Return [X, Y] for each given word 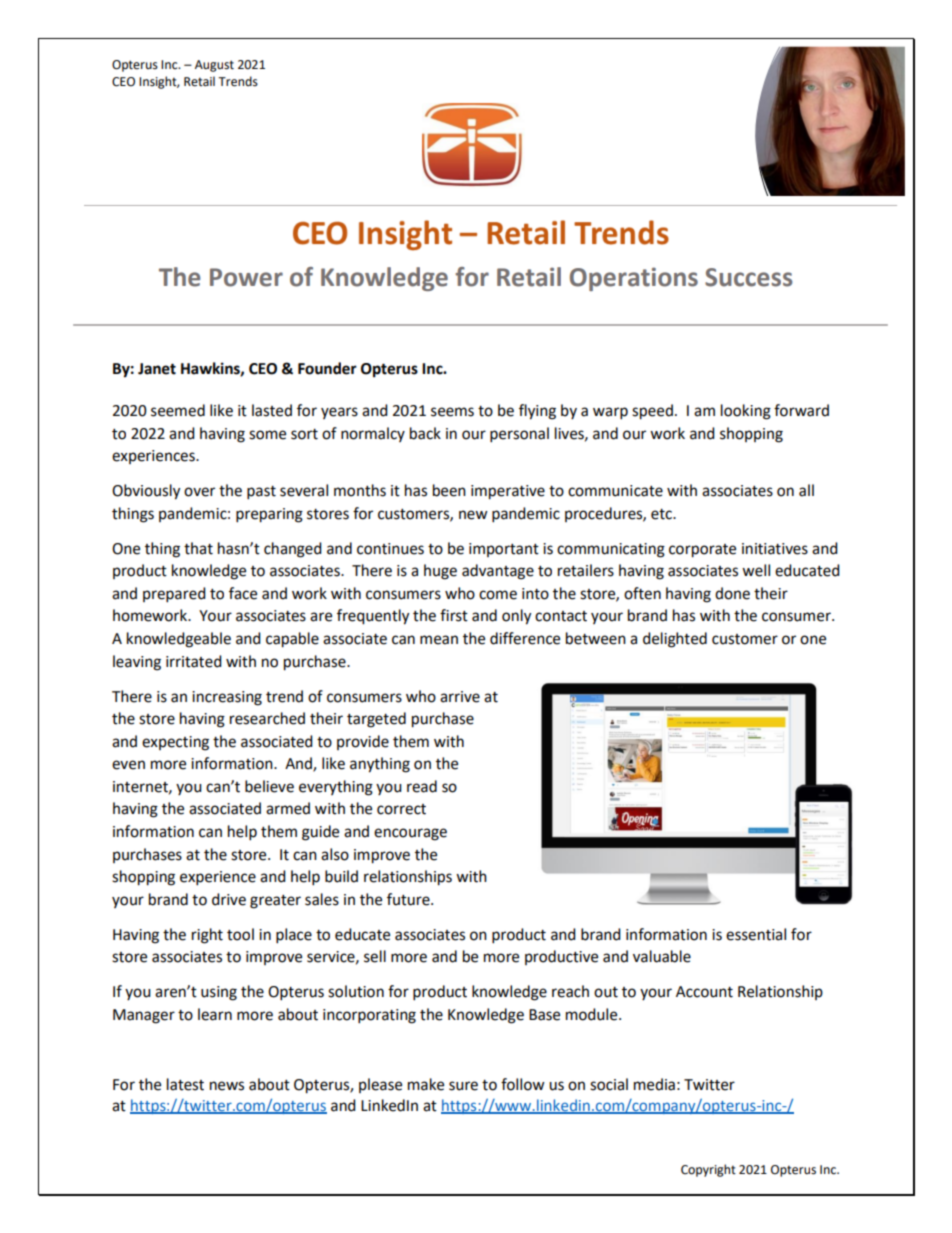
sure [463, 1086]
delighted [675, 640]
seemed [178, 410]
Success [748, 277]
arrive [460, 697]
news [227, 1086]
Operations [634, 279]
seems [452, 412]
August [214, 66]
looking [746, 412]
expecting [175, 743]
